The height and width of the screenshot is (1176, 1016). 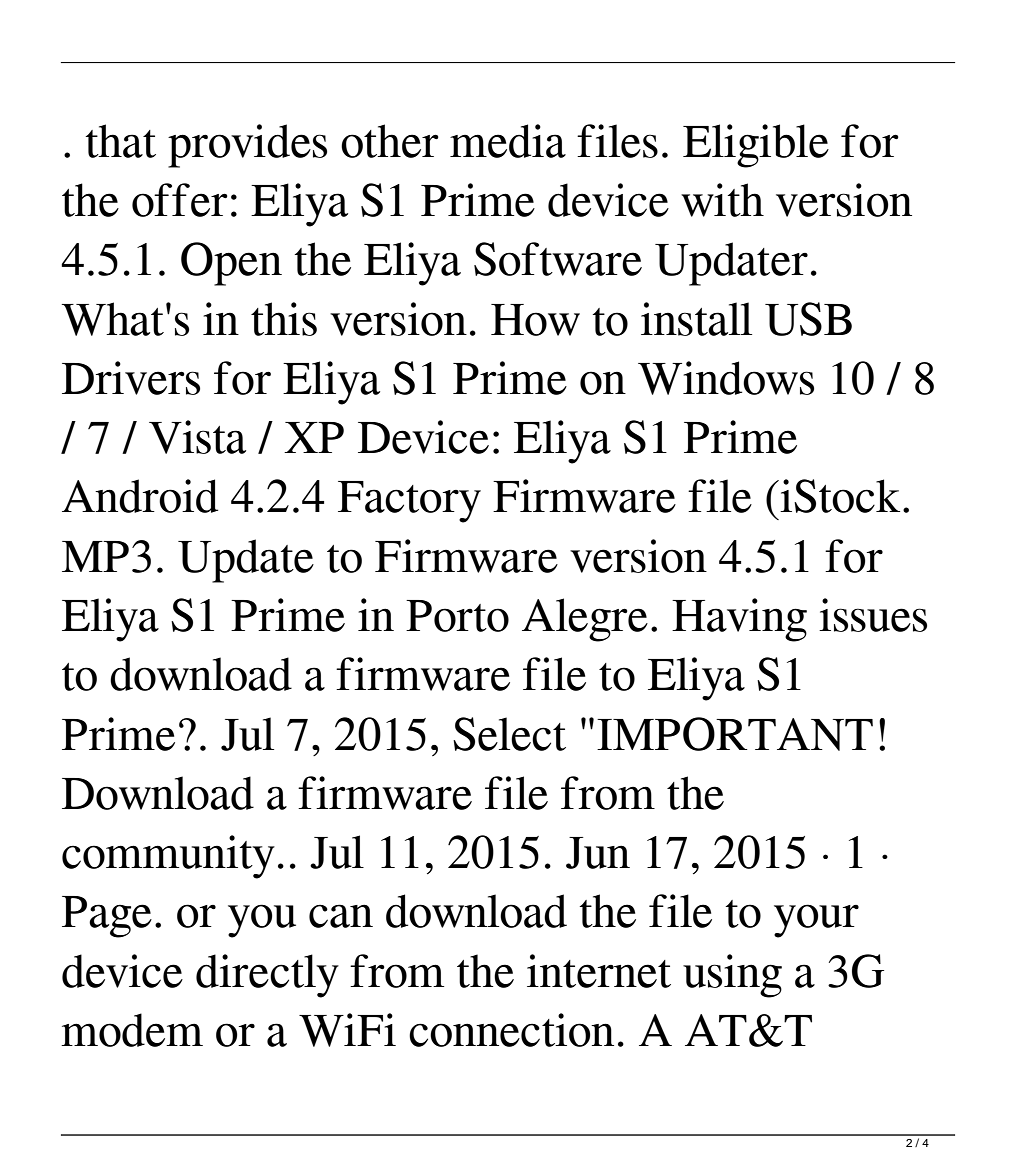 I want to click on Eligible, so click(x=756, y=146).
